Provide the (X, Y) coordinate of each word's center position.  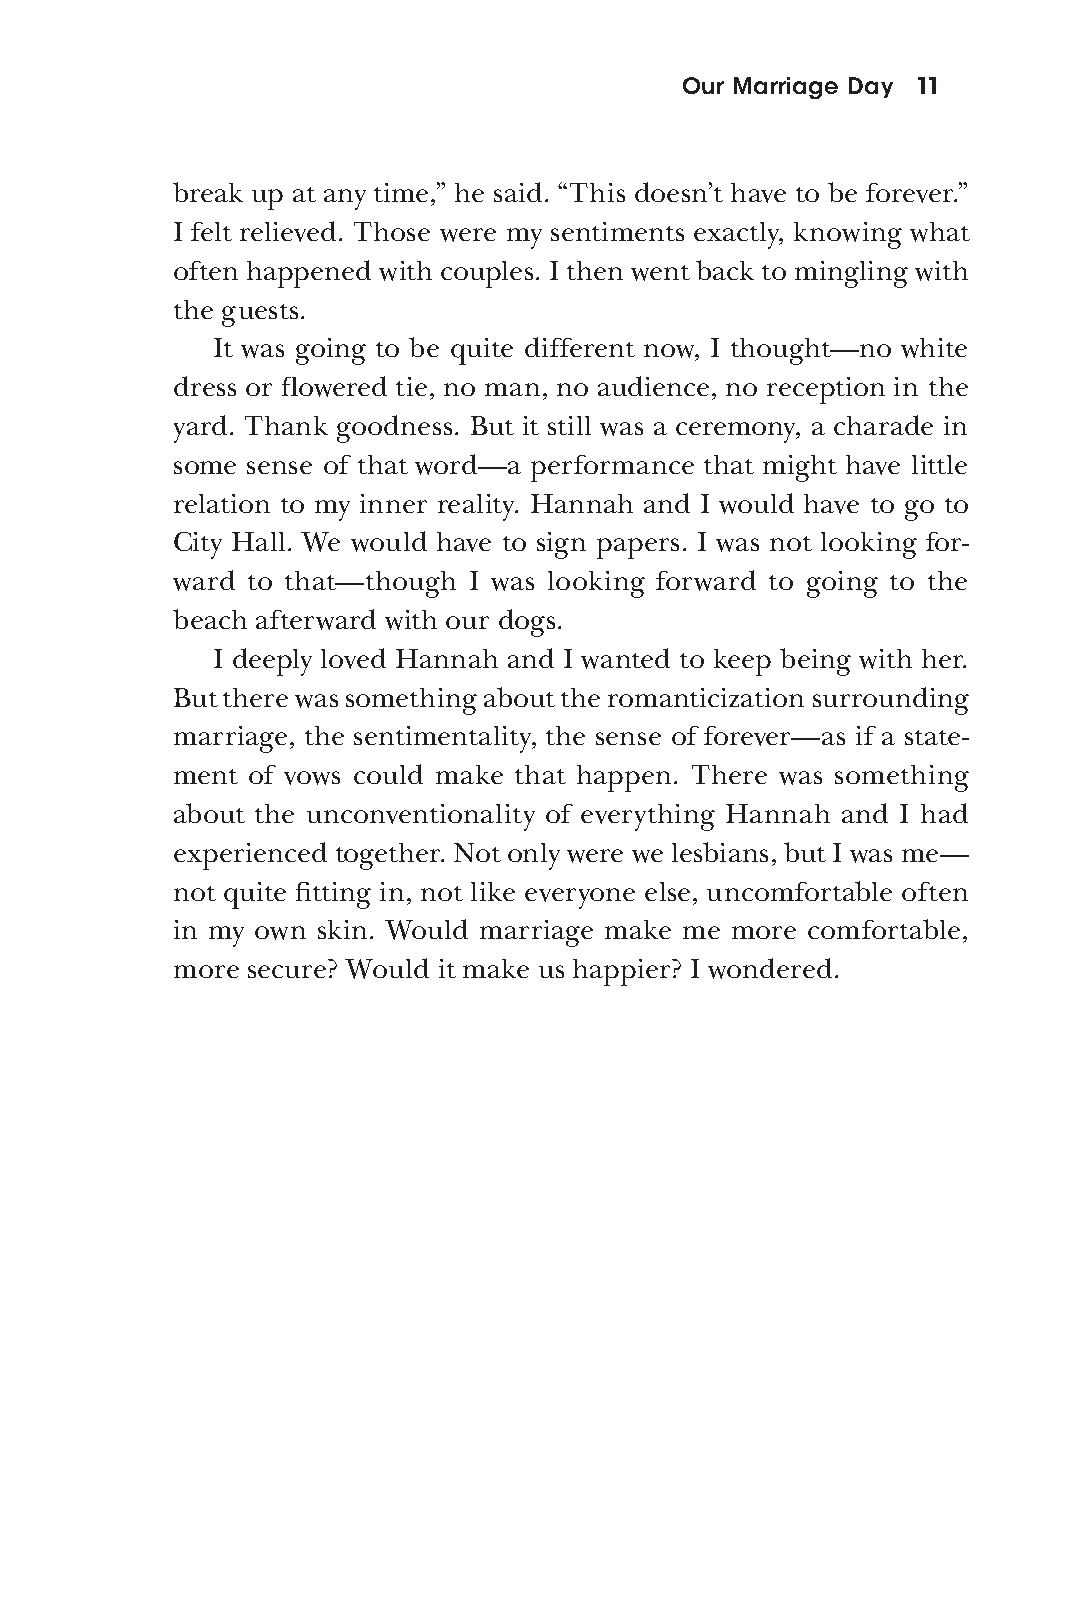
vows (312, 778)
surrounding (891, 701)
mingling (851, 274)
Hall (260, 541)
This (597, 192)
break (208, 192)
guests (260, 315)
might (800, 468)
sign (561, 545)
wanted (625, 658)
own (280, 933)
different (580, 347)
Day (871, 87)
